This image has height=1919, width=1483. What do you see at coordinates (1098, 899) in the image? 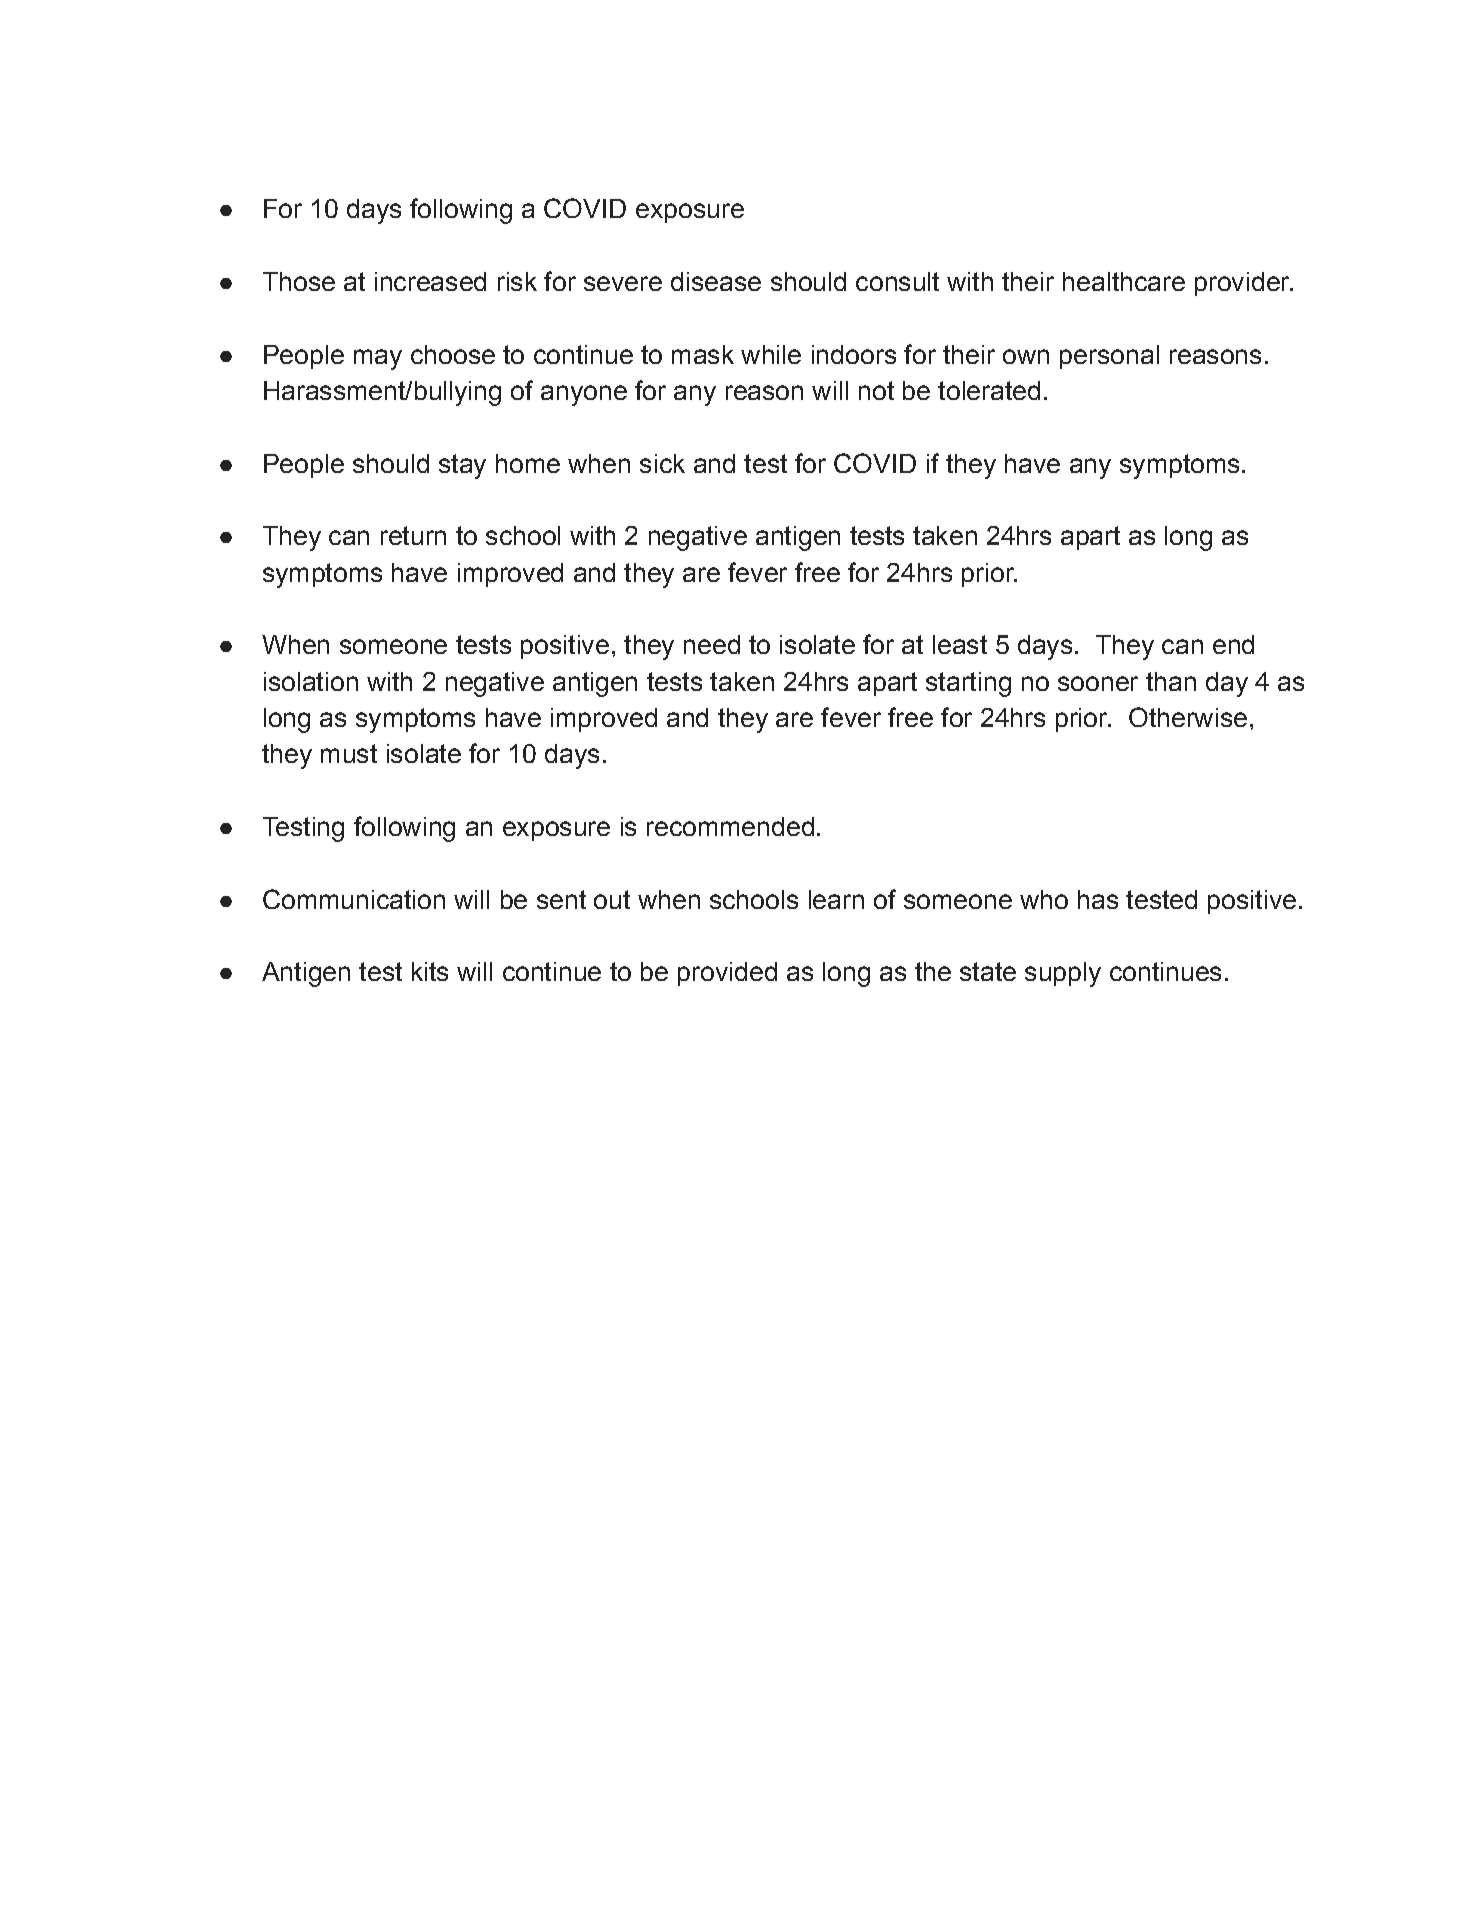
I see `has` at bounding box center [1098, 899].
